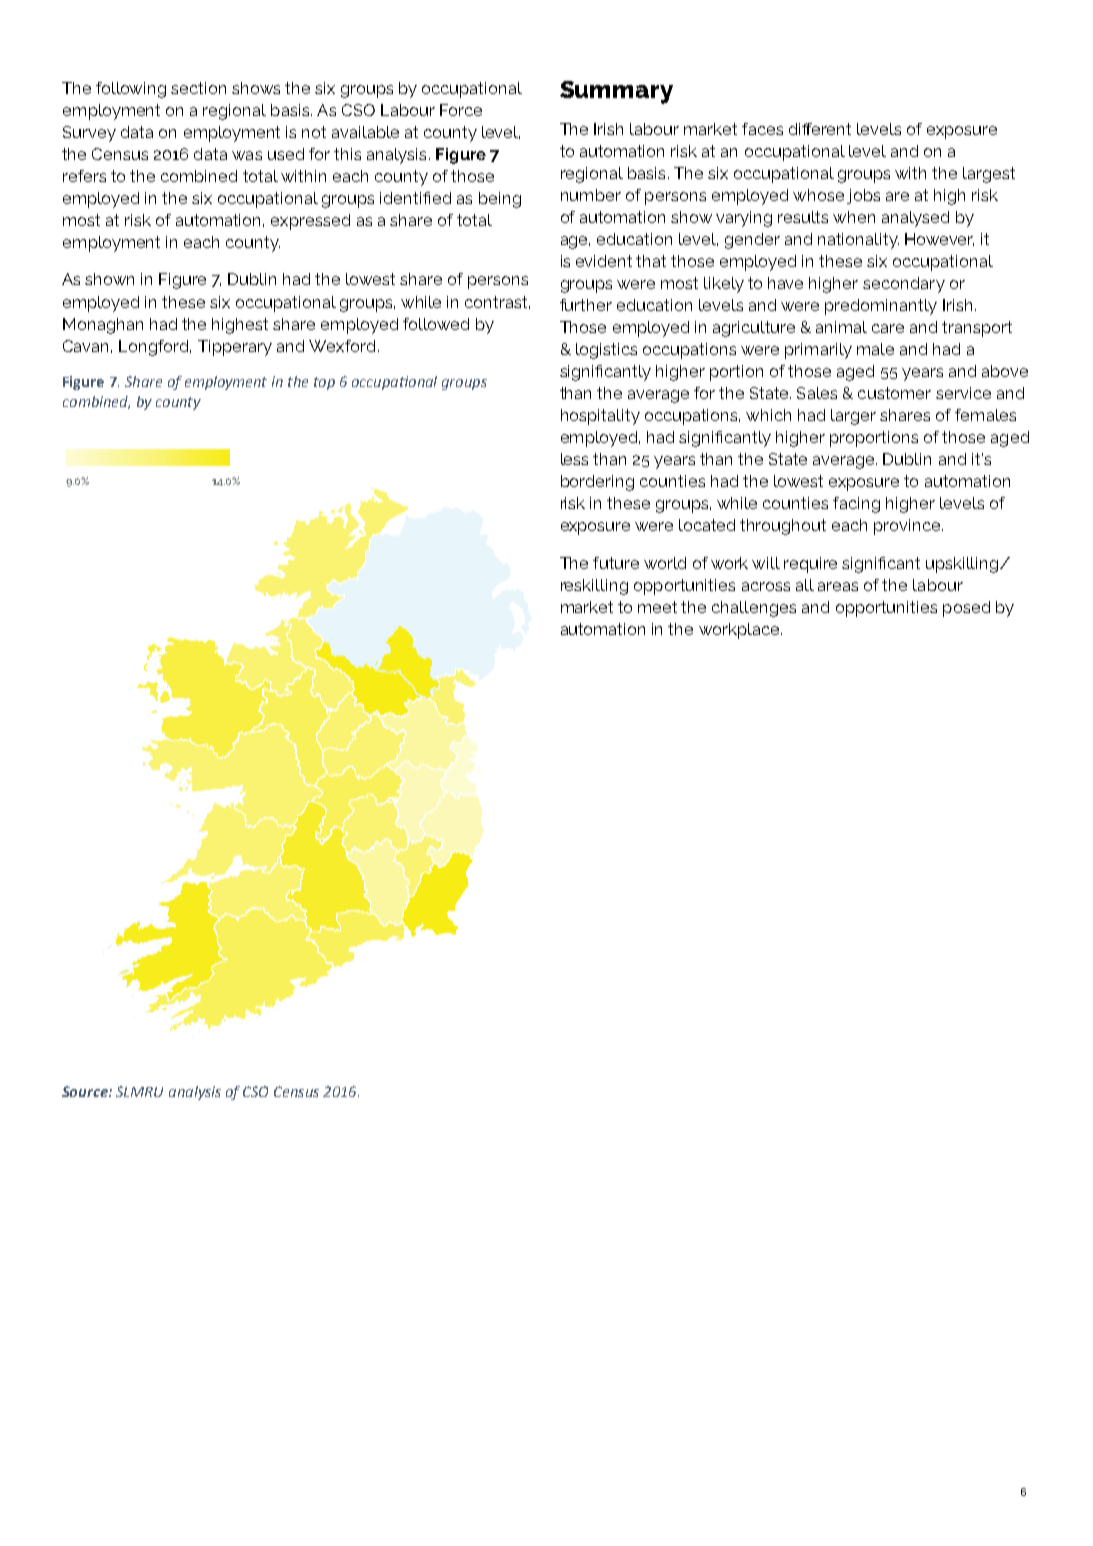 This document has height=1546, width=1093. I want to click on posed, so click(966, 609).
